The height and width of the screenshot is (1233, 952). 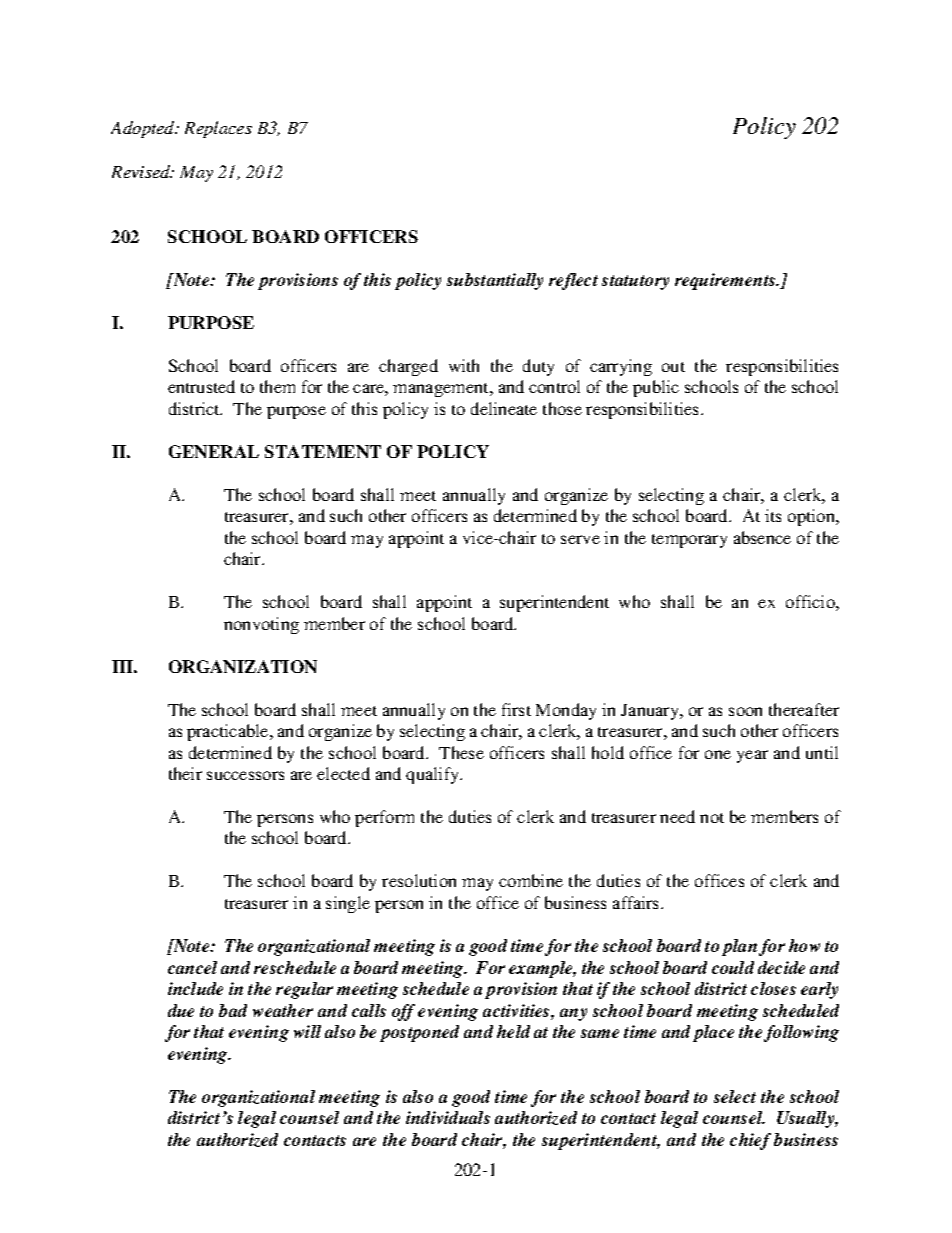 I want to click on chief, so click(x=750, y=1141).
